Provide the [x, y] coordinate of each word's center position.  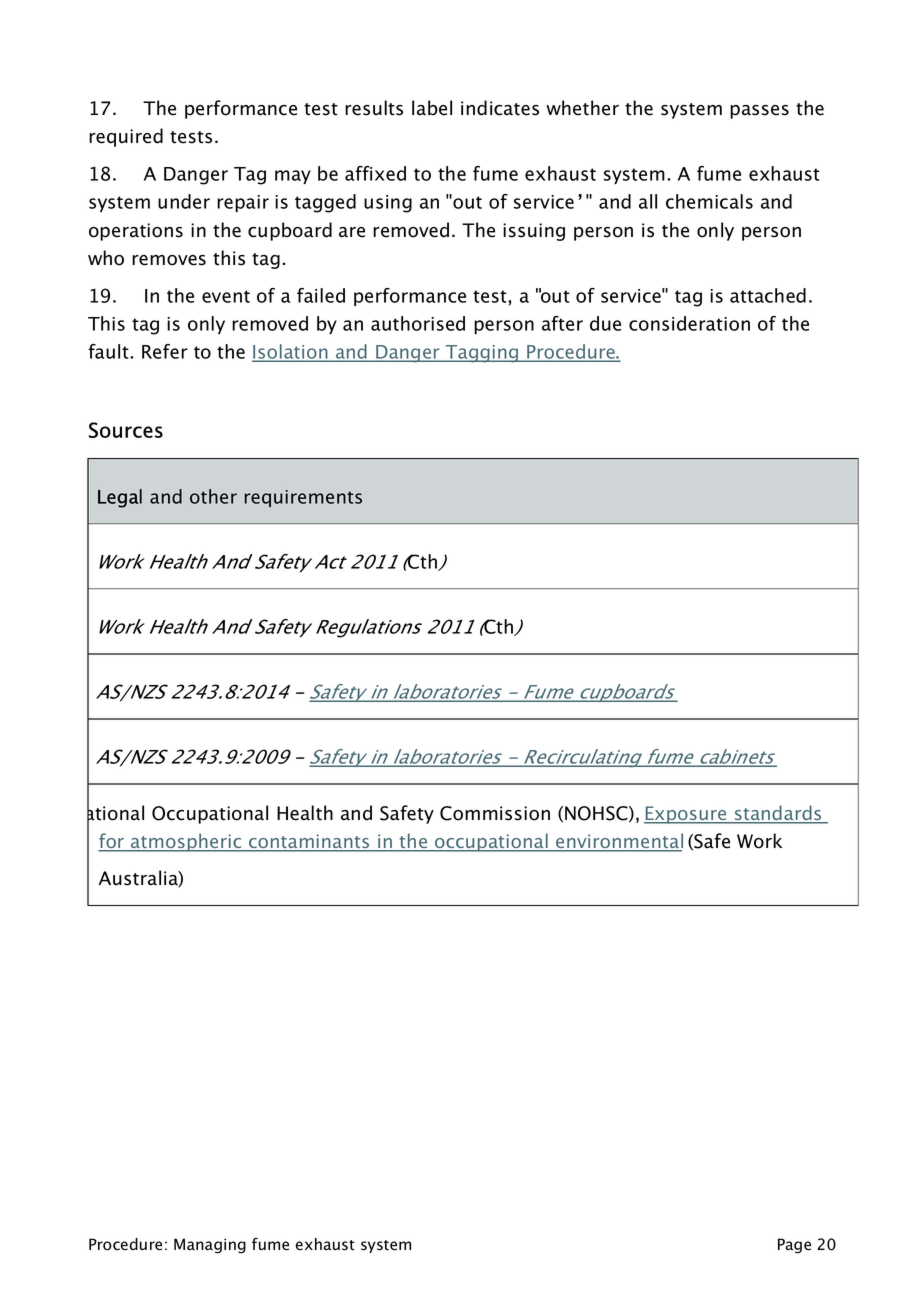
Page [794, 1246]
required [126, 137]
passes [759, 112]
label [432, 108]
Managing [210, 1246]
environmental [618, 842]
